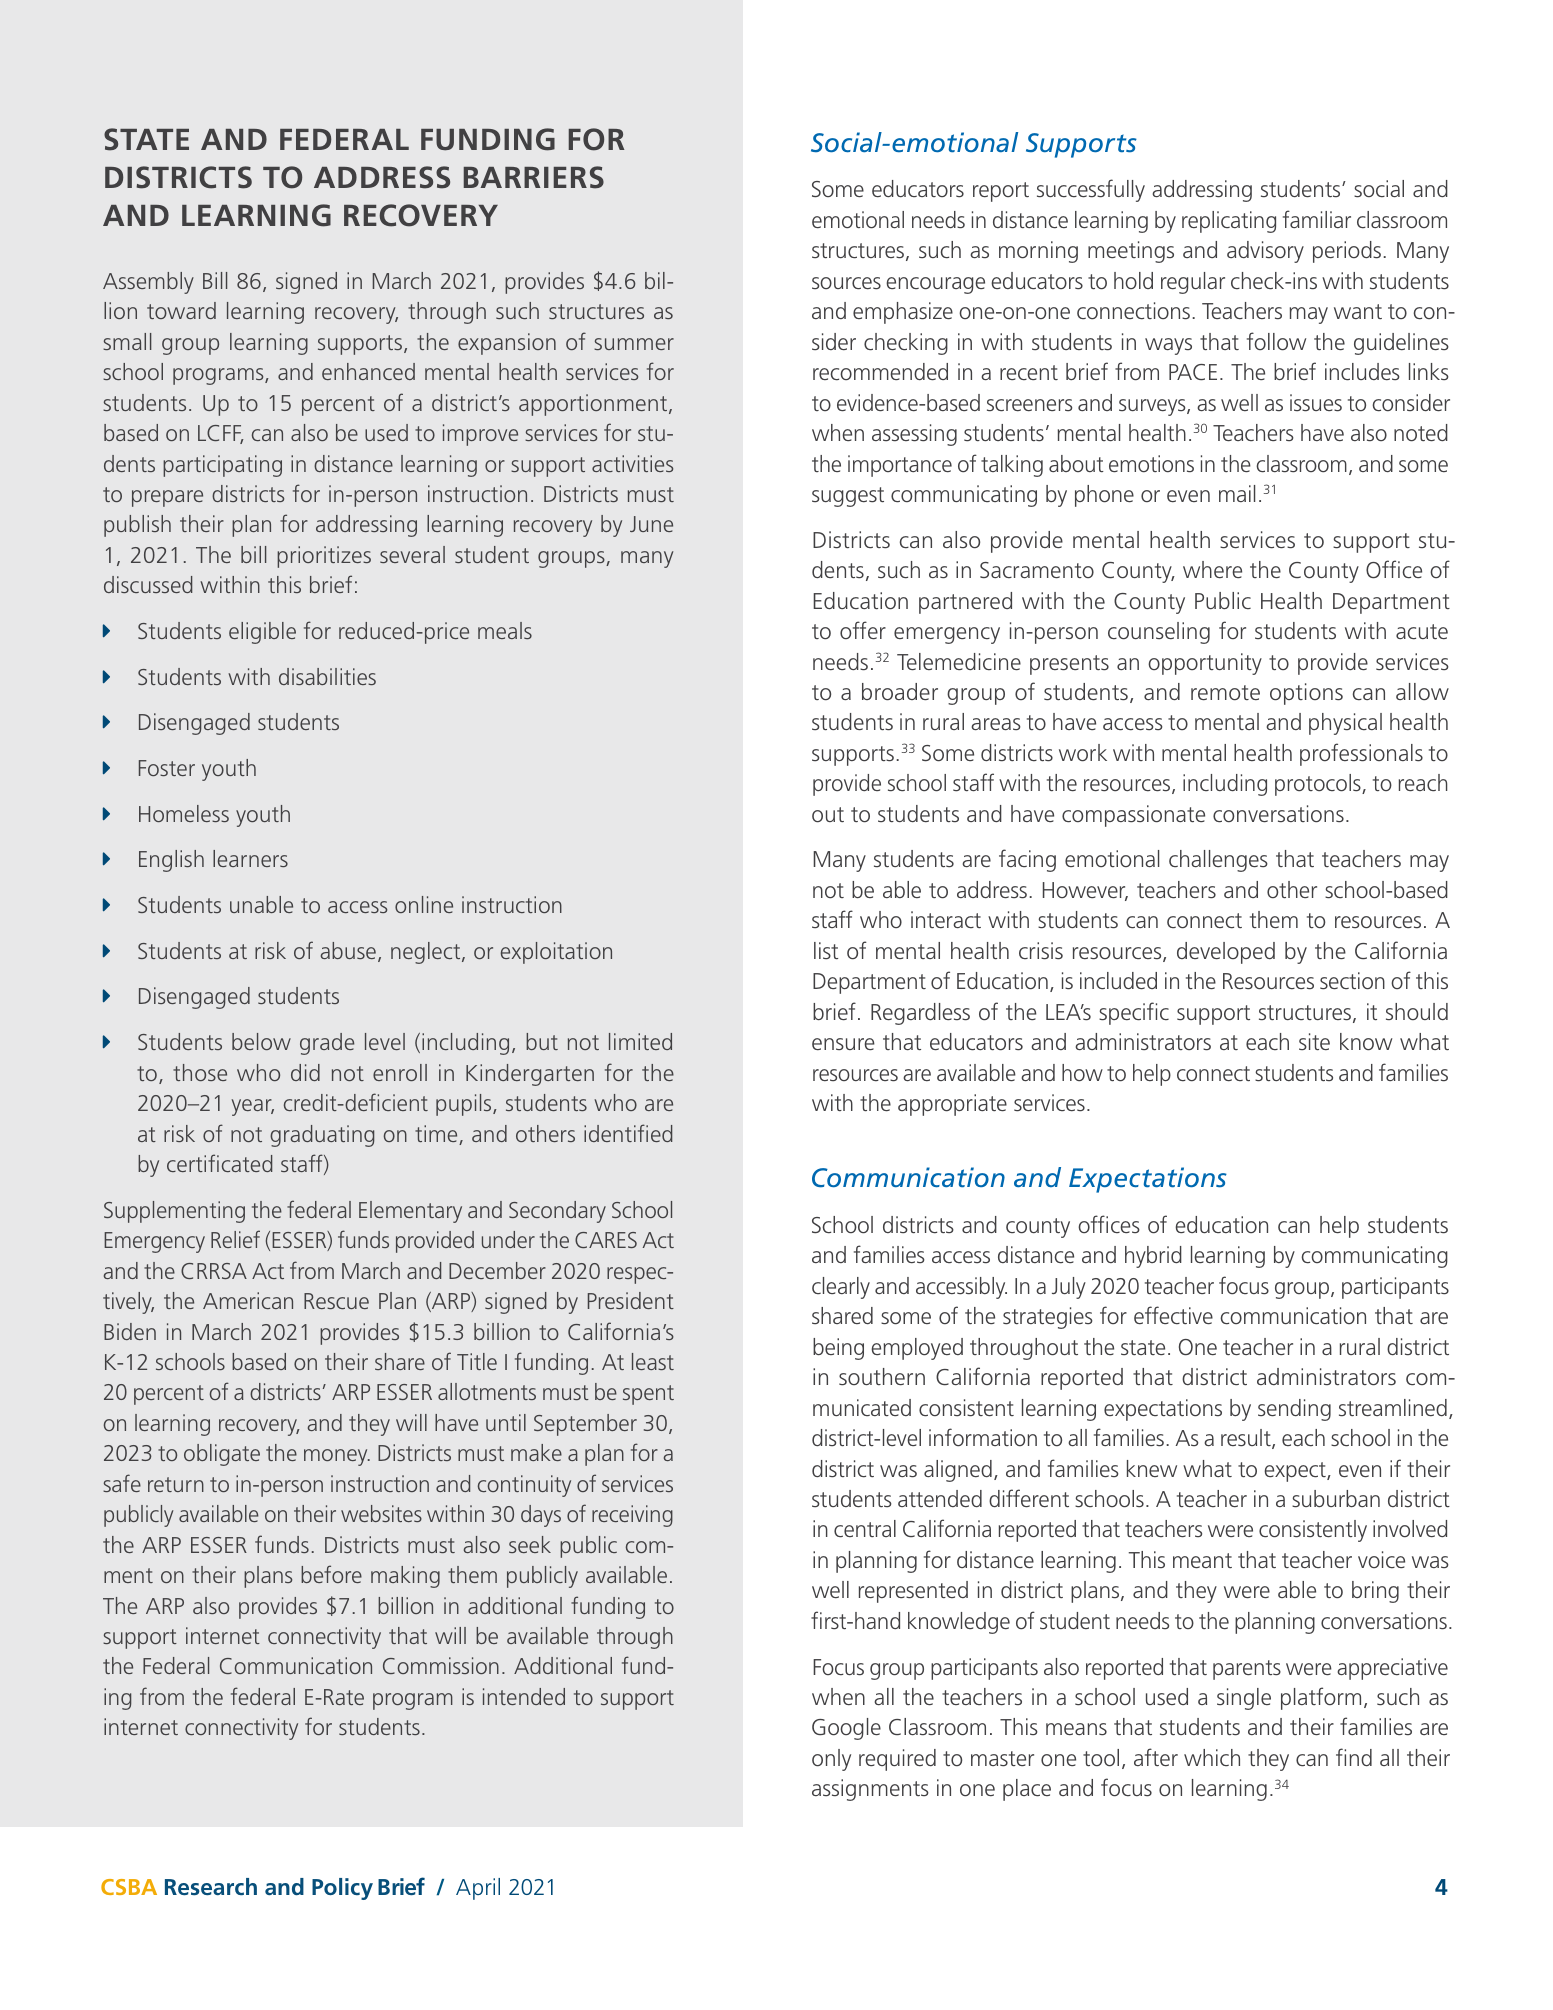 Image resolution: width=1553 pixels, height=2010 pixels. What do you see at coordinates (831, 1760) in the screenshot?
I see `only` at bounding box center [831, 1760].
